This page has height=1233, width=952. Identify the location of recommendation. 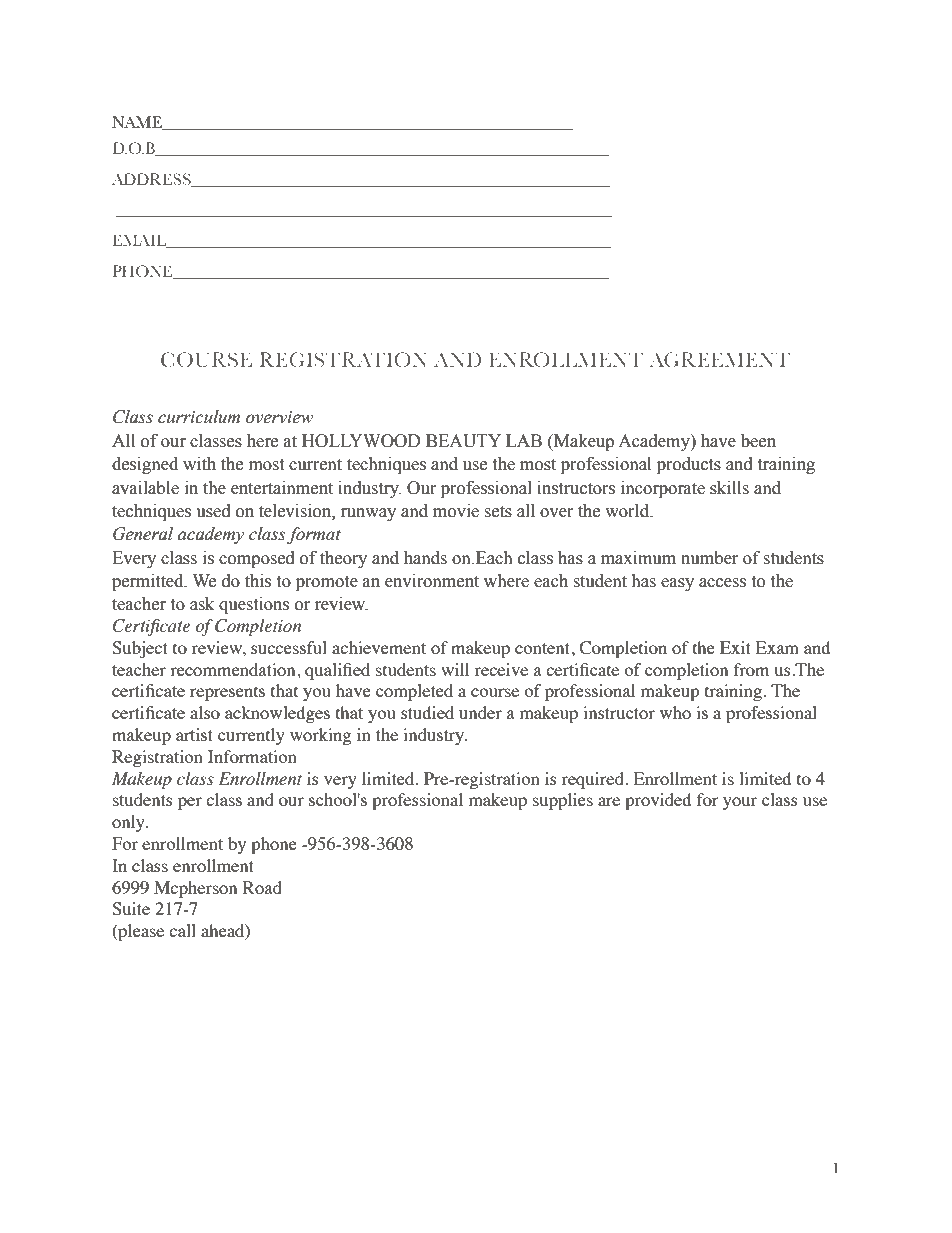
(234, 669).
